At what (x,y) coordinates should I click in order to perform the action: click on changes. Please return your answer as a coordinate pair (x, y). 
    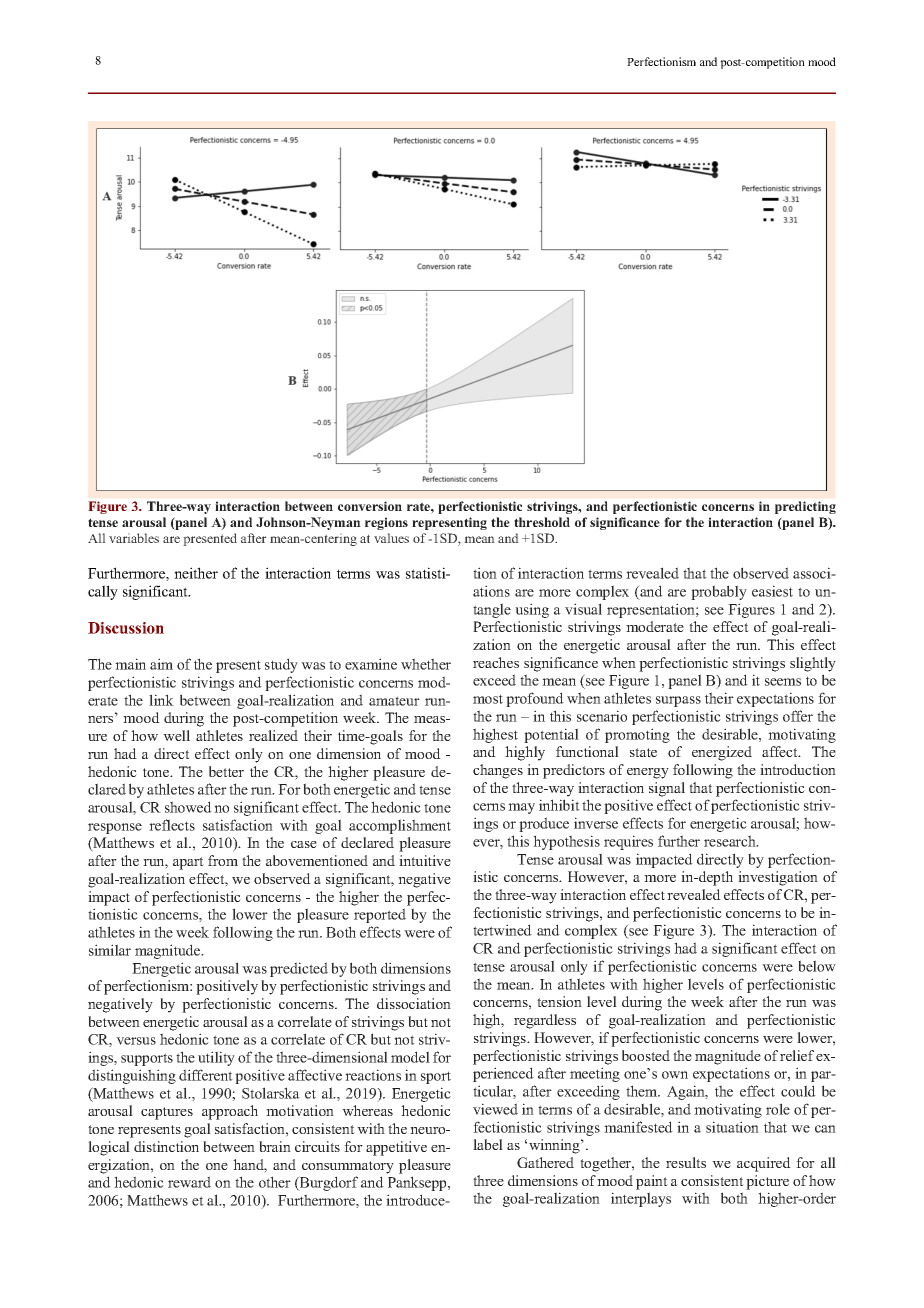
    Looking at the image, I should click on (498, 771).
